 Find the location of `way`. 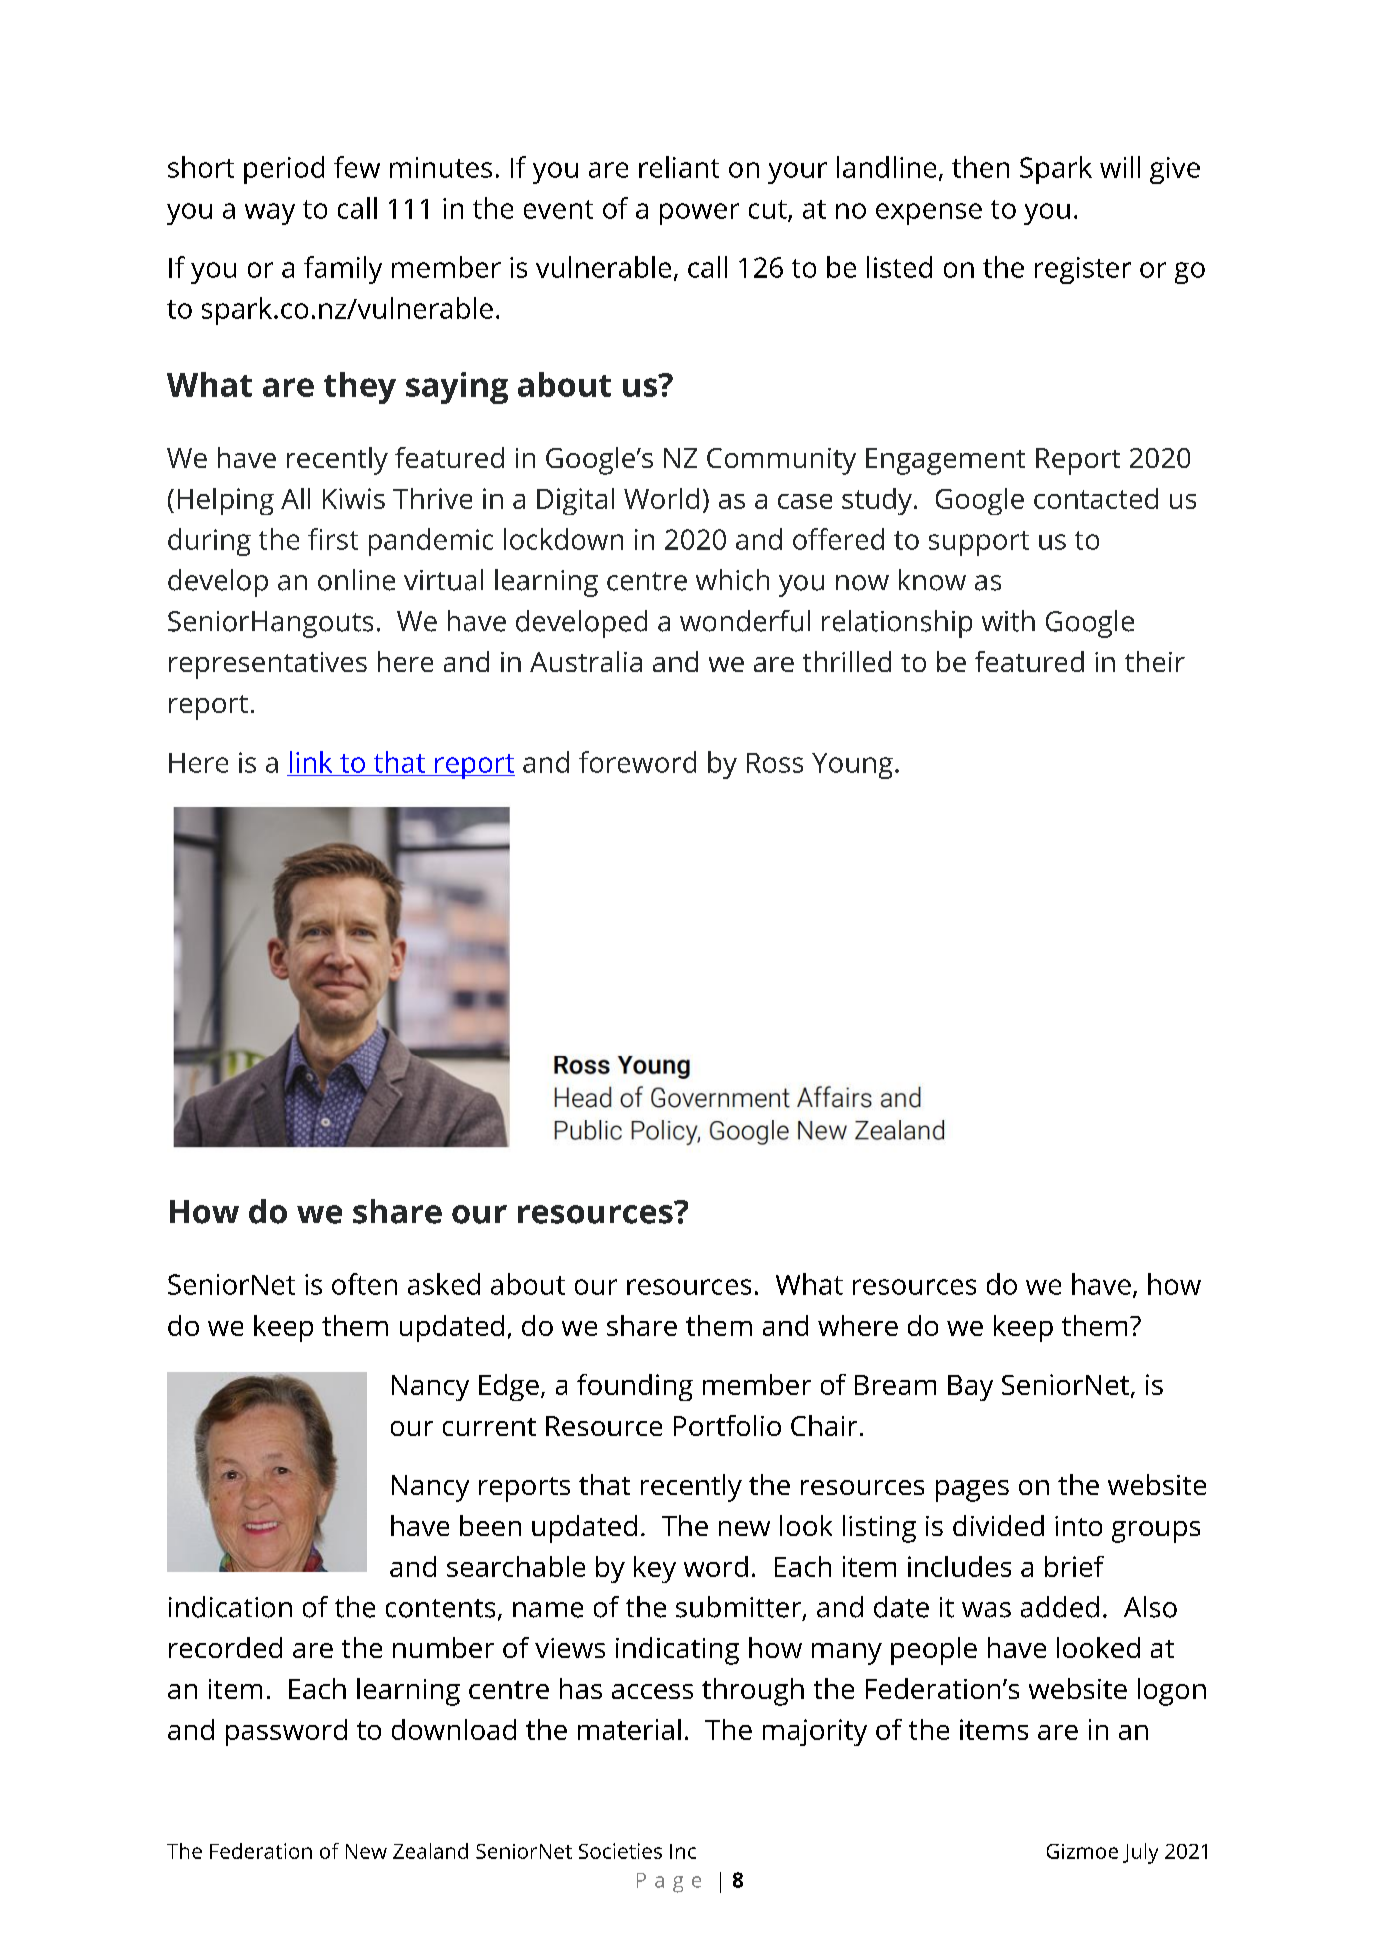

way is located at coordinates (270, 214).
